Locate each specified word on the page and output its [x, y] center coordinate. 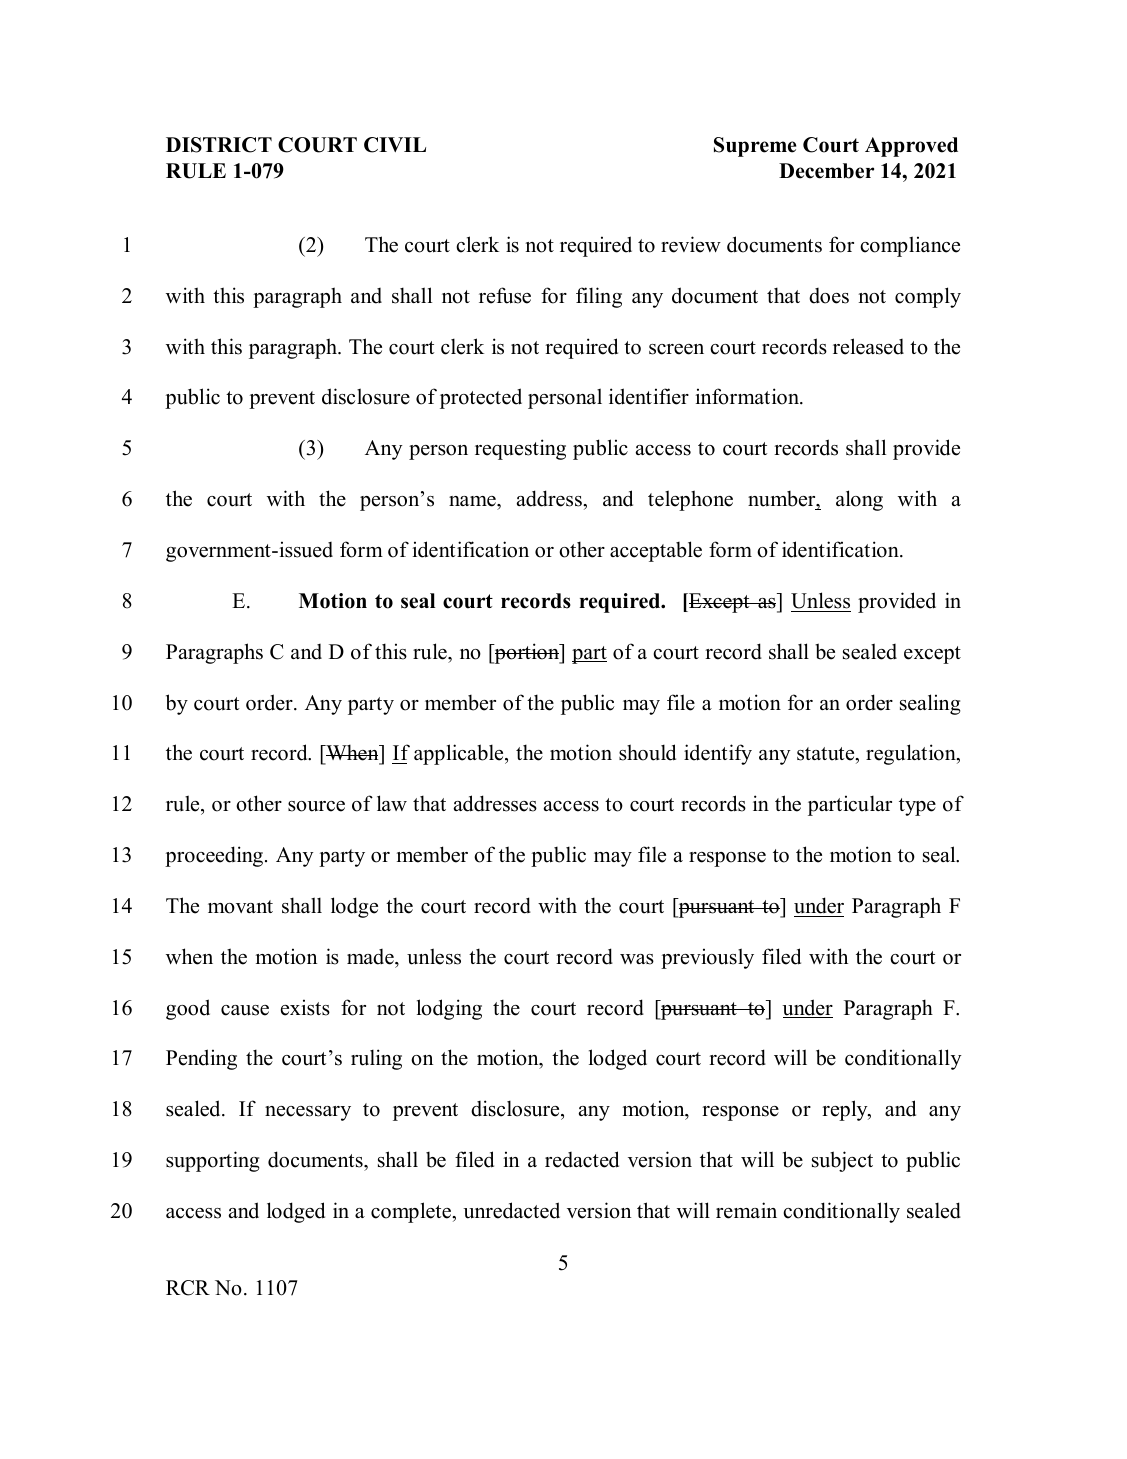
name [473, 501]
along [859, 500]
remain [746, 1210]
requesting [520, 449]
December [826, 171]
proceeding [214, 856]
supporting [212, 1161]
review [691, 244]
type [917, 807]
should [647, 752]
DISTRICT [219, 145]
